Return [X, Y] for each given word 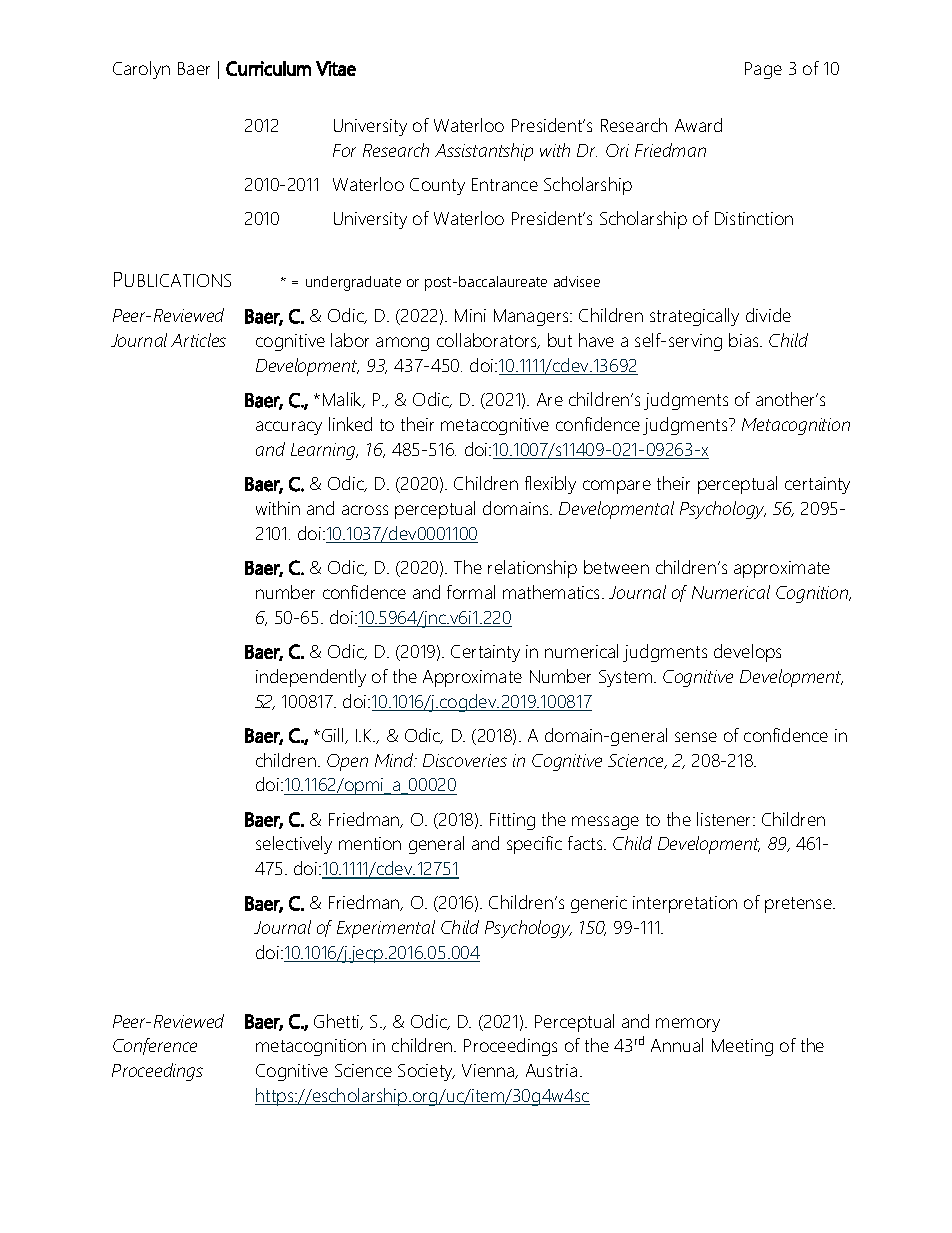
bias [745, 340]
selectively [294, 845]
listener [725, 819]
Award [698, 125]
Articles [198, 340]
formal [471, 592]
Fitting [512, 821]
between [616, 567]
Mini [470, 315]
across [365, 510]
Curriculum [268, 68]
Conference [155, 1046]
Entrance [505, 184]
